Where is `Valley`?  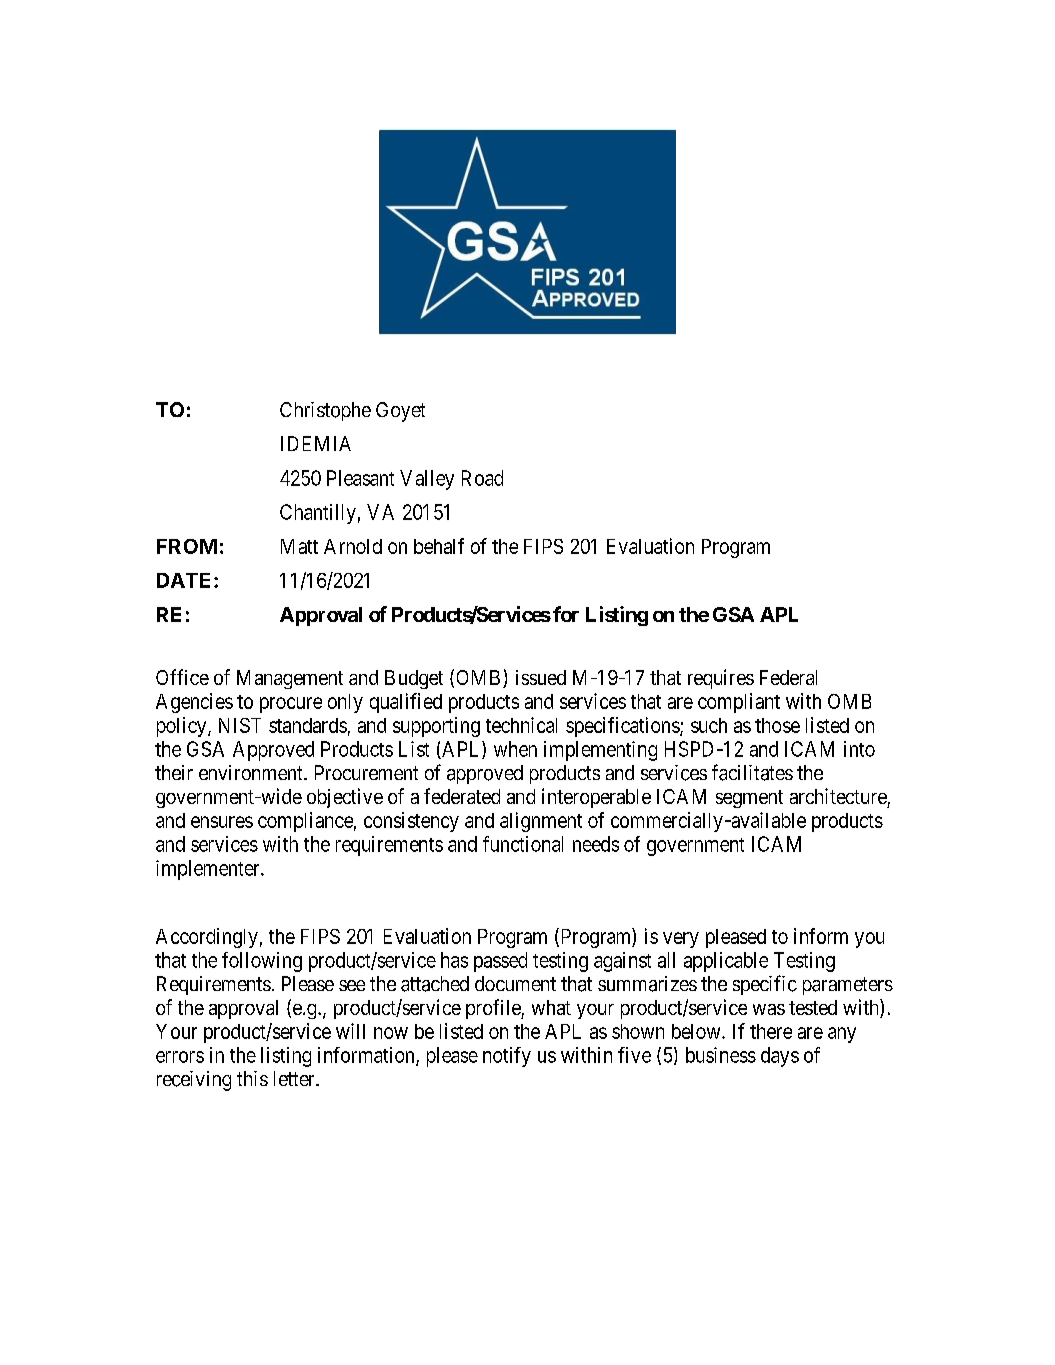 Valley is located at coordinates (427, 480).
